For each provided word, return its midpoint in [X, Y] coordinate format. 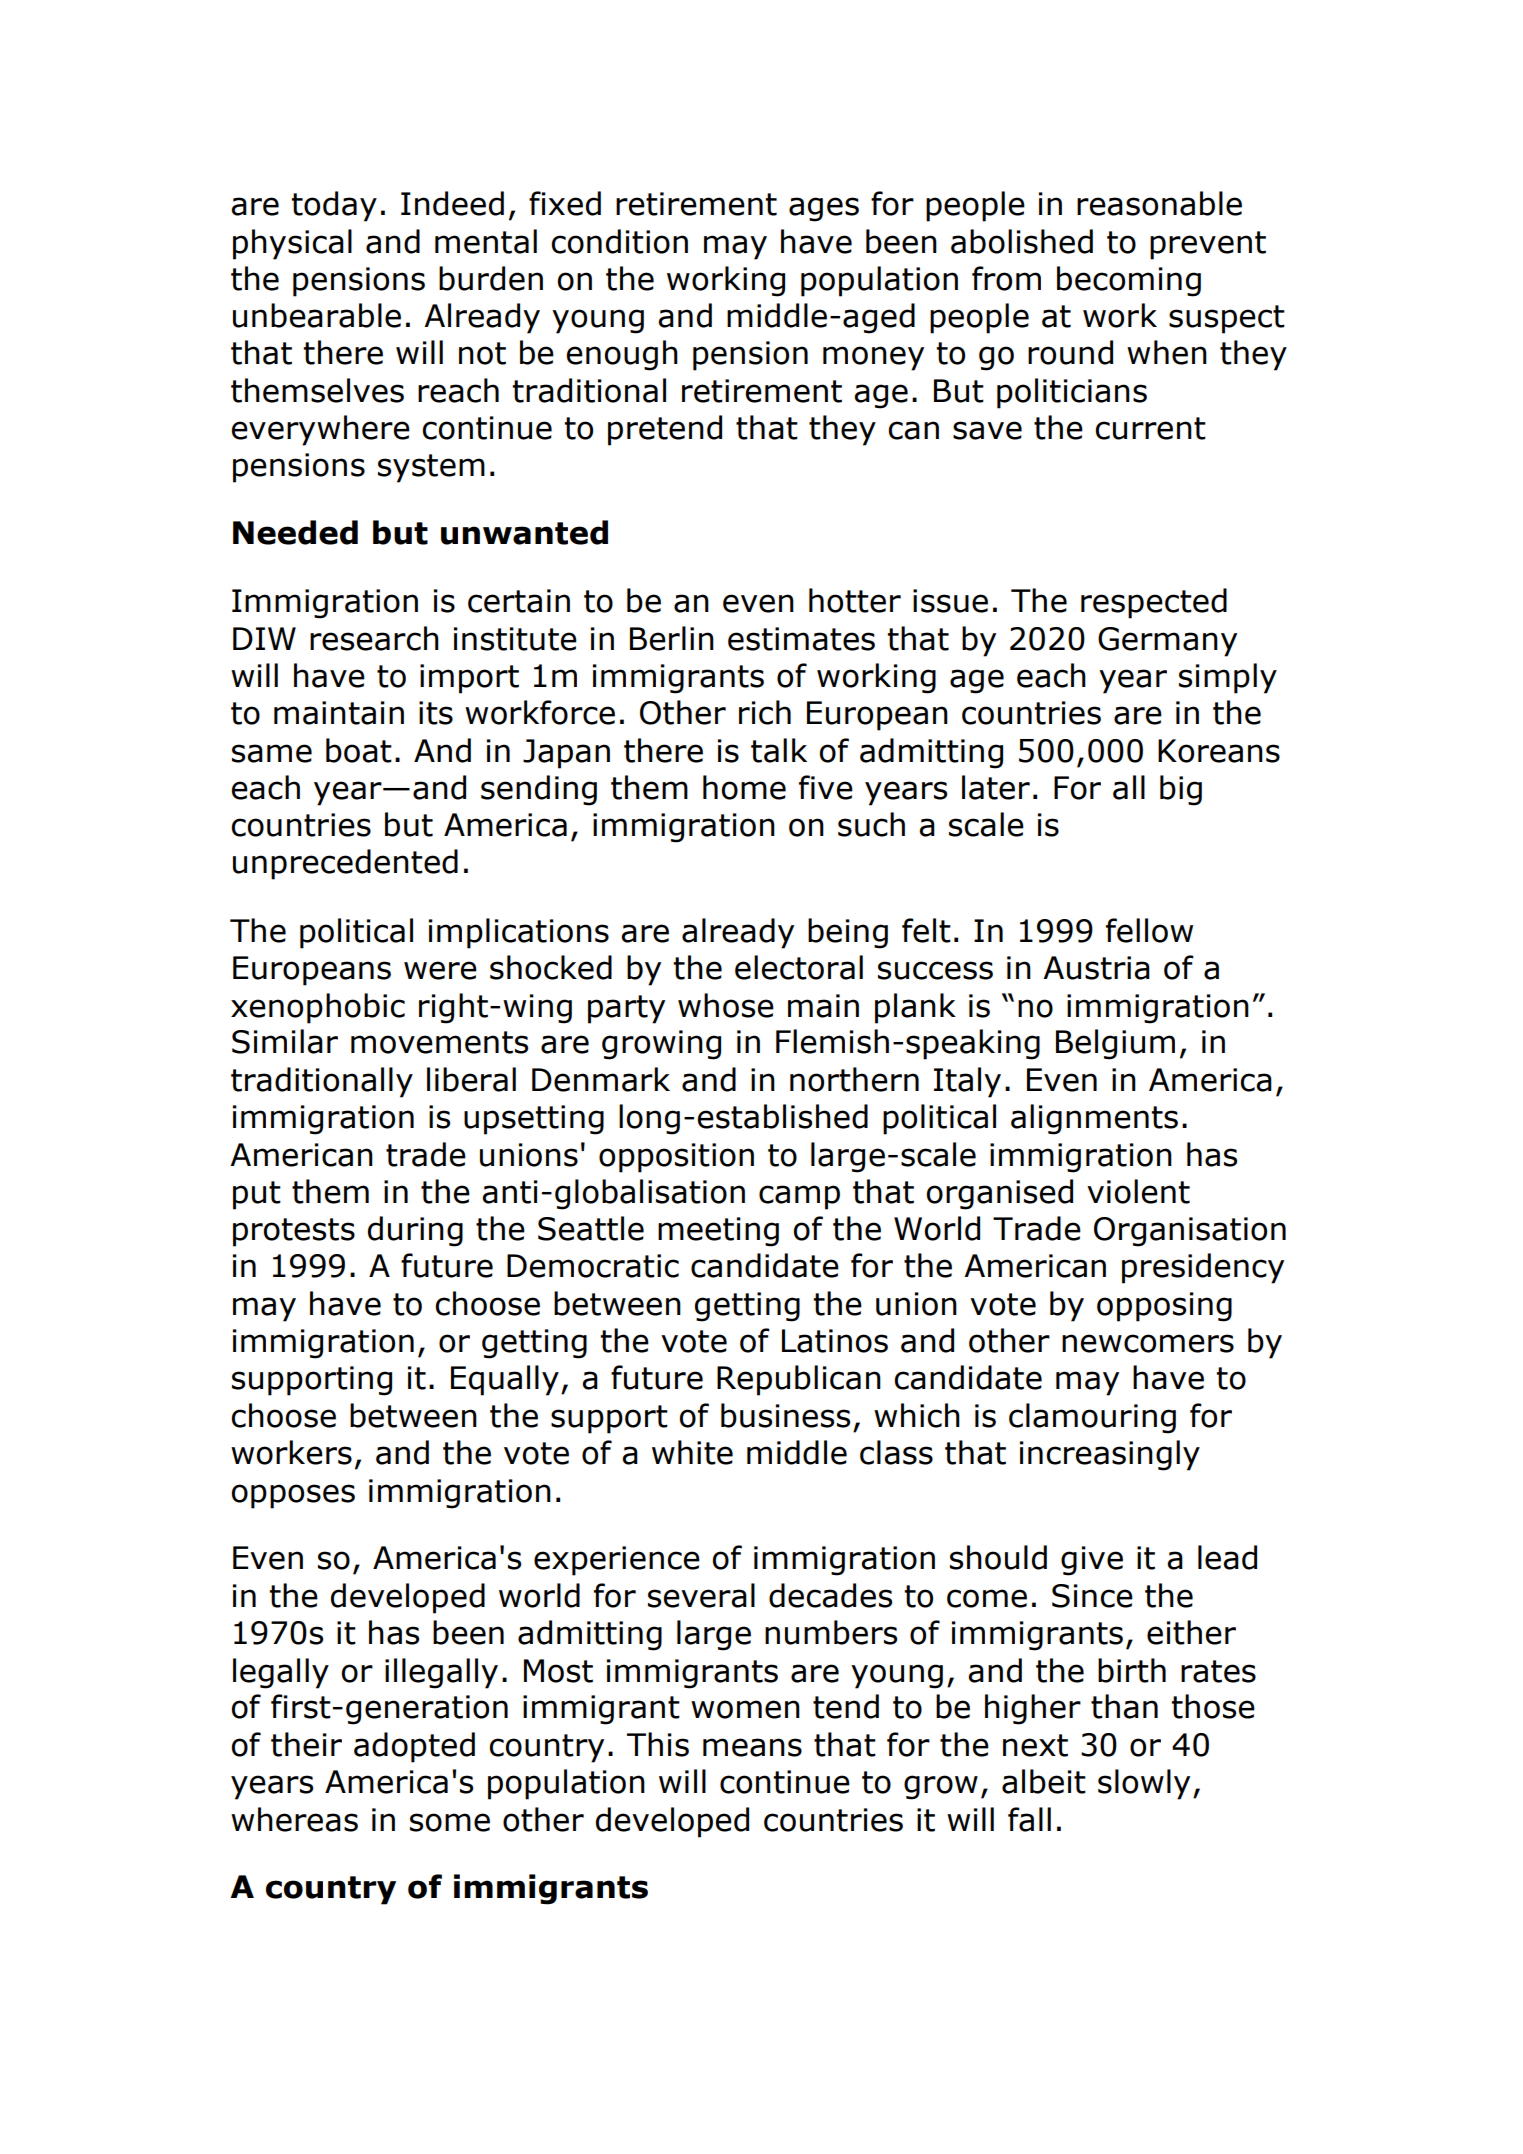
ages [824, 209]
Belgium [1115, 1044]
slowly [1144, 1784]
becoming [1129, 281]
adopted [414, 1747]
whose [726, 1005]
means [752, 1747]
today [334, 206]
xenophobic [318, 1008]
